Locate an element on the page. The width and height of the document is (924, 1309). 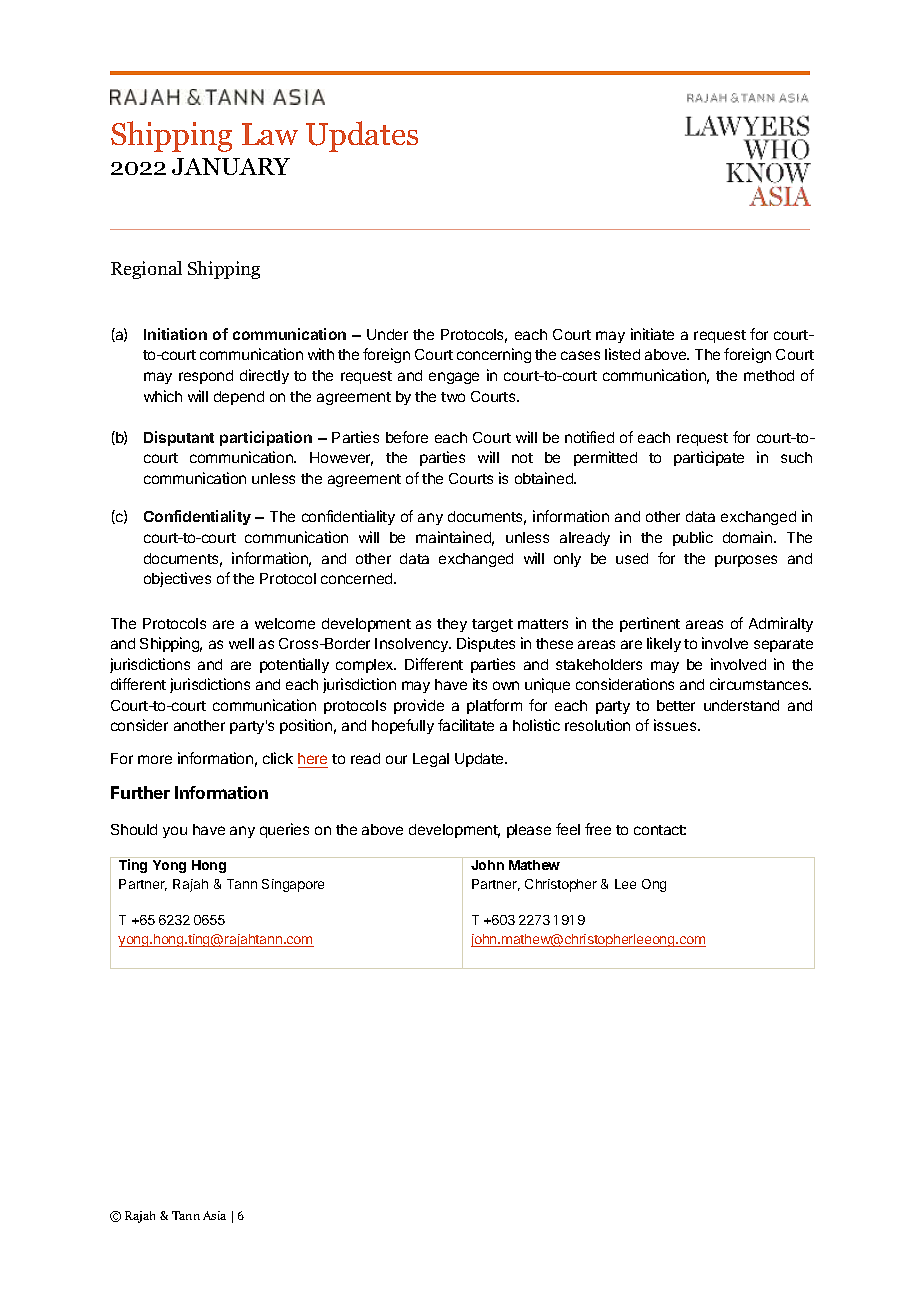
JANUARY is located at coordinates (231, 166).
